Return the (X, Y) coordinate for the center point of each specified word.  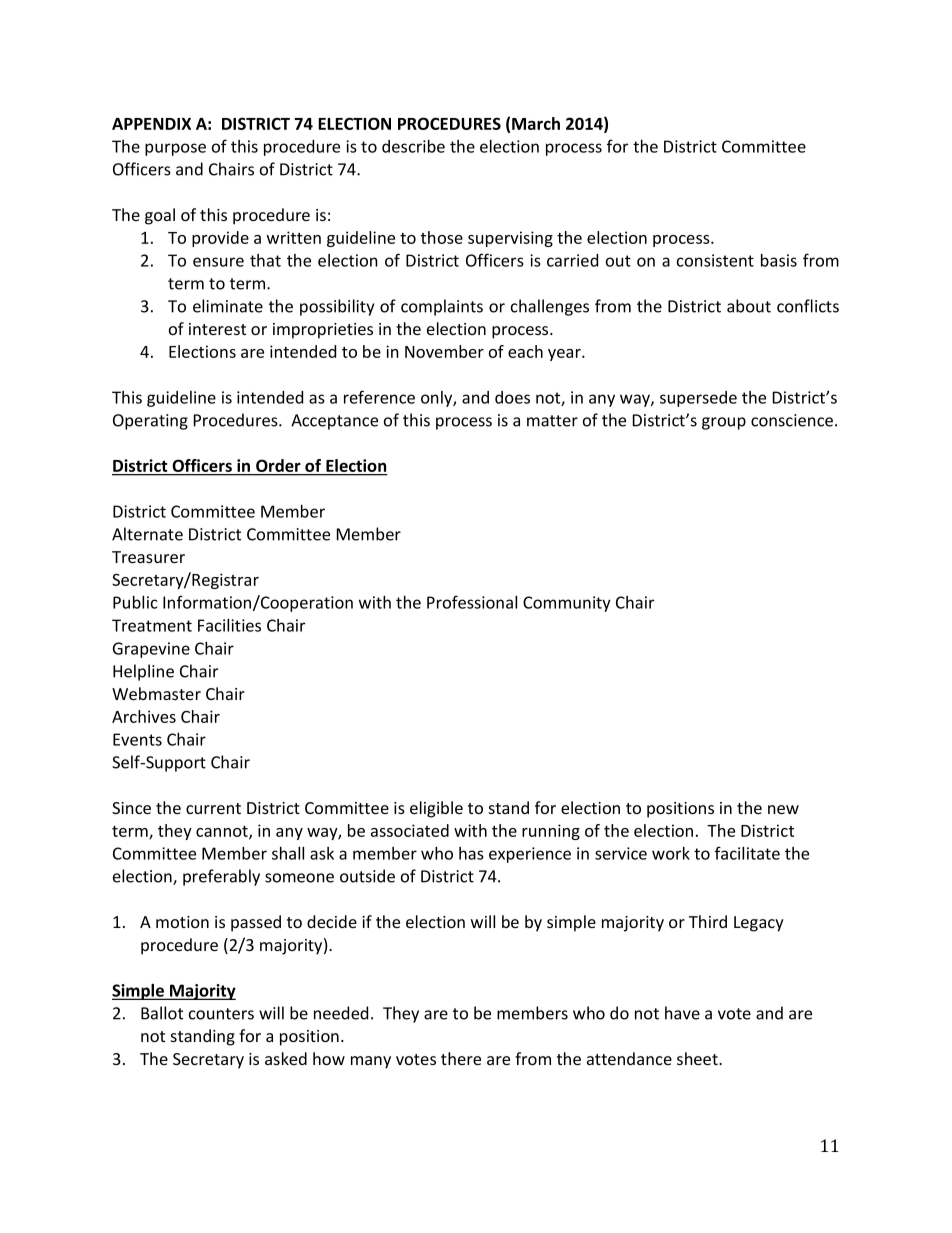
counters (221, 1014)
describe (413, 146)
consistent (715, 260)
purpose (175, 149)
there (461, 1058)
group (724, 423)
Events (137, 739)
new (783, 809)
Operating (150, 422)
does (512, 397)
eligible (436, 809)
